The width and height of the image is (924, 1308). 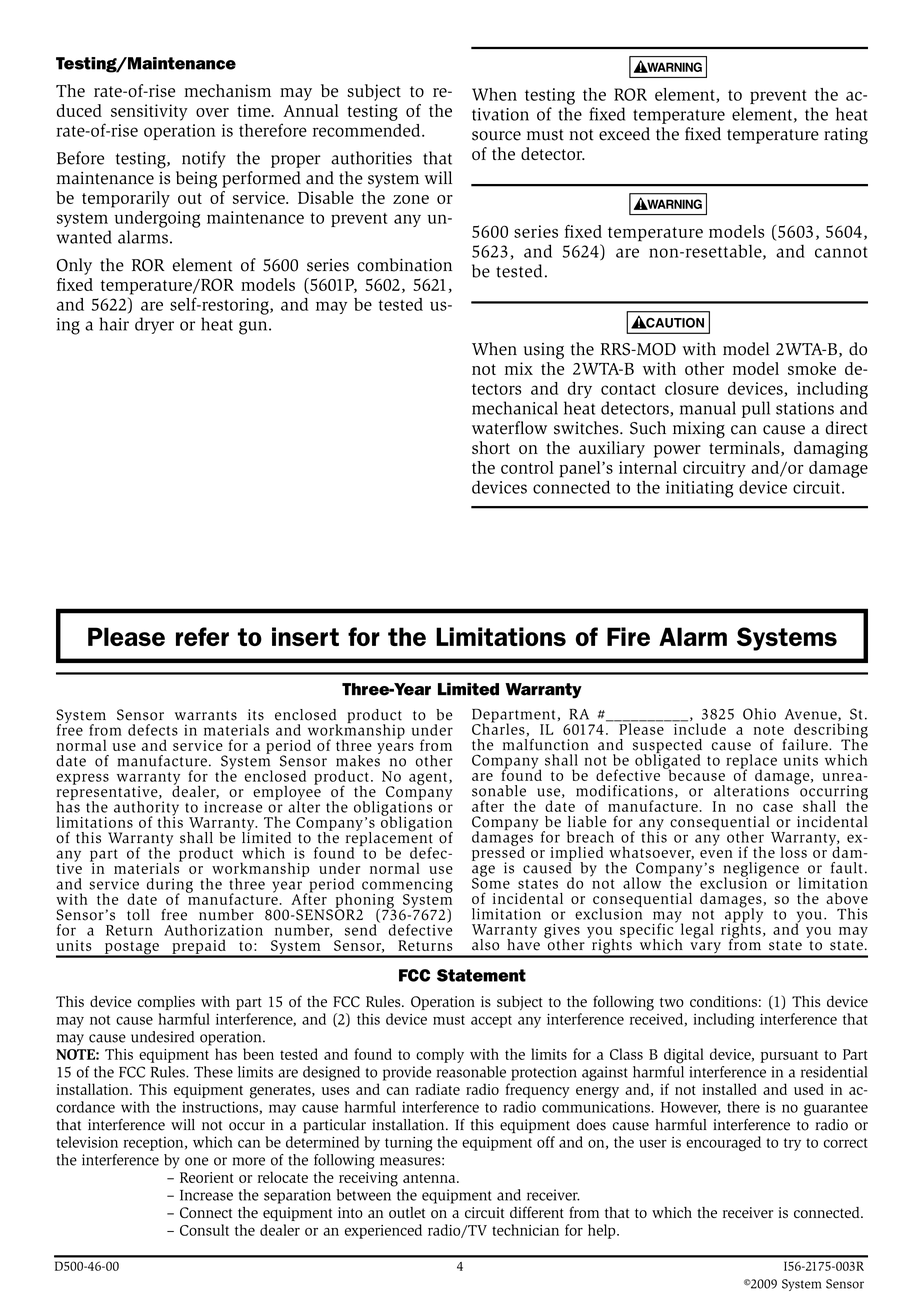 I want to click on rating, so click(x=846, y=136).
